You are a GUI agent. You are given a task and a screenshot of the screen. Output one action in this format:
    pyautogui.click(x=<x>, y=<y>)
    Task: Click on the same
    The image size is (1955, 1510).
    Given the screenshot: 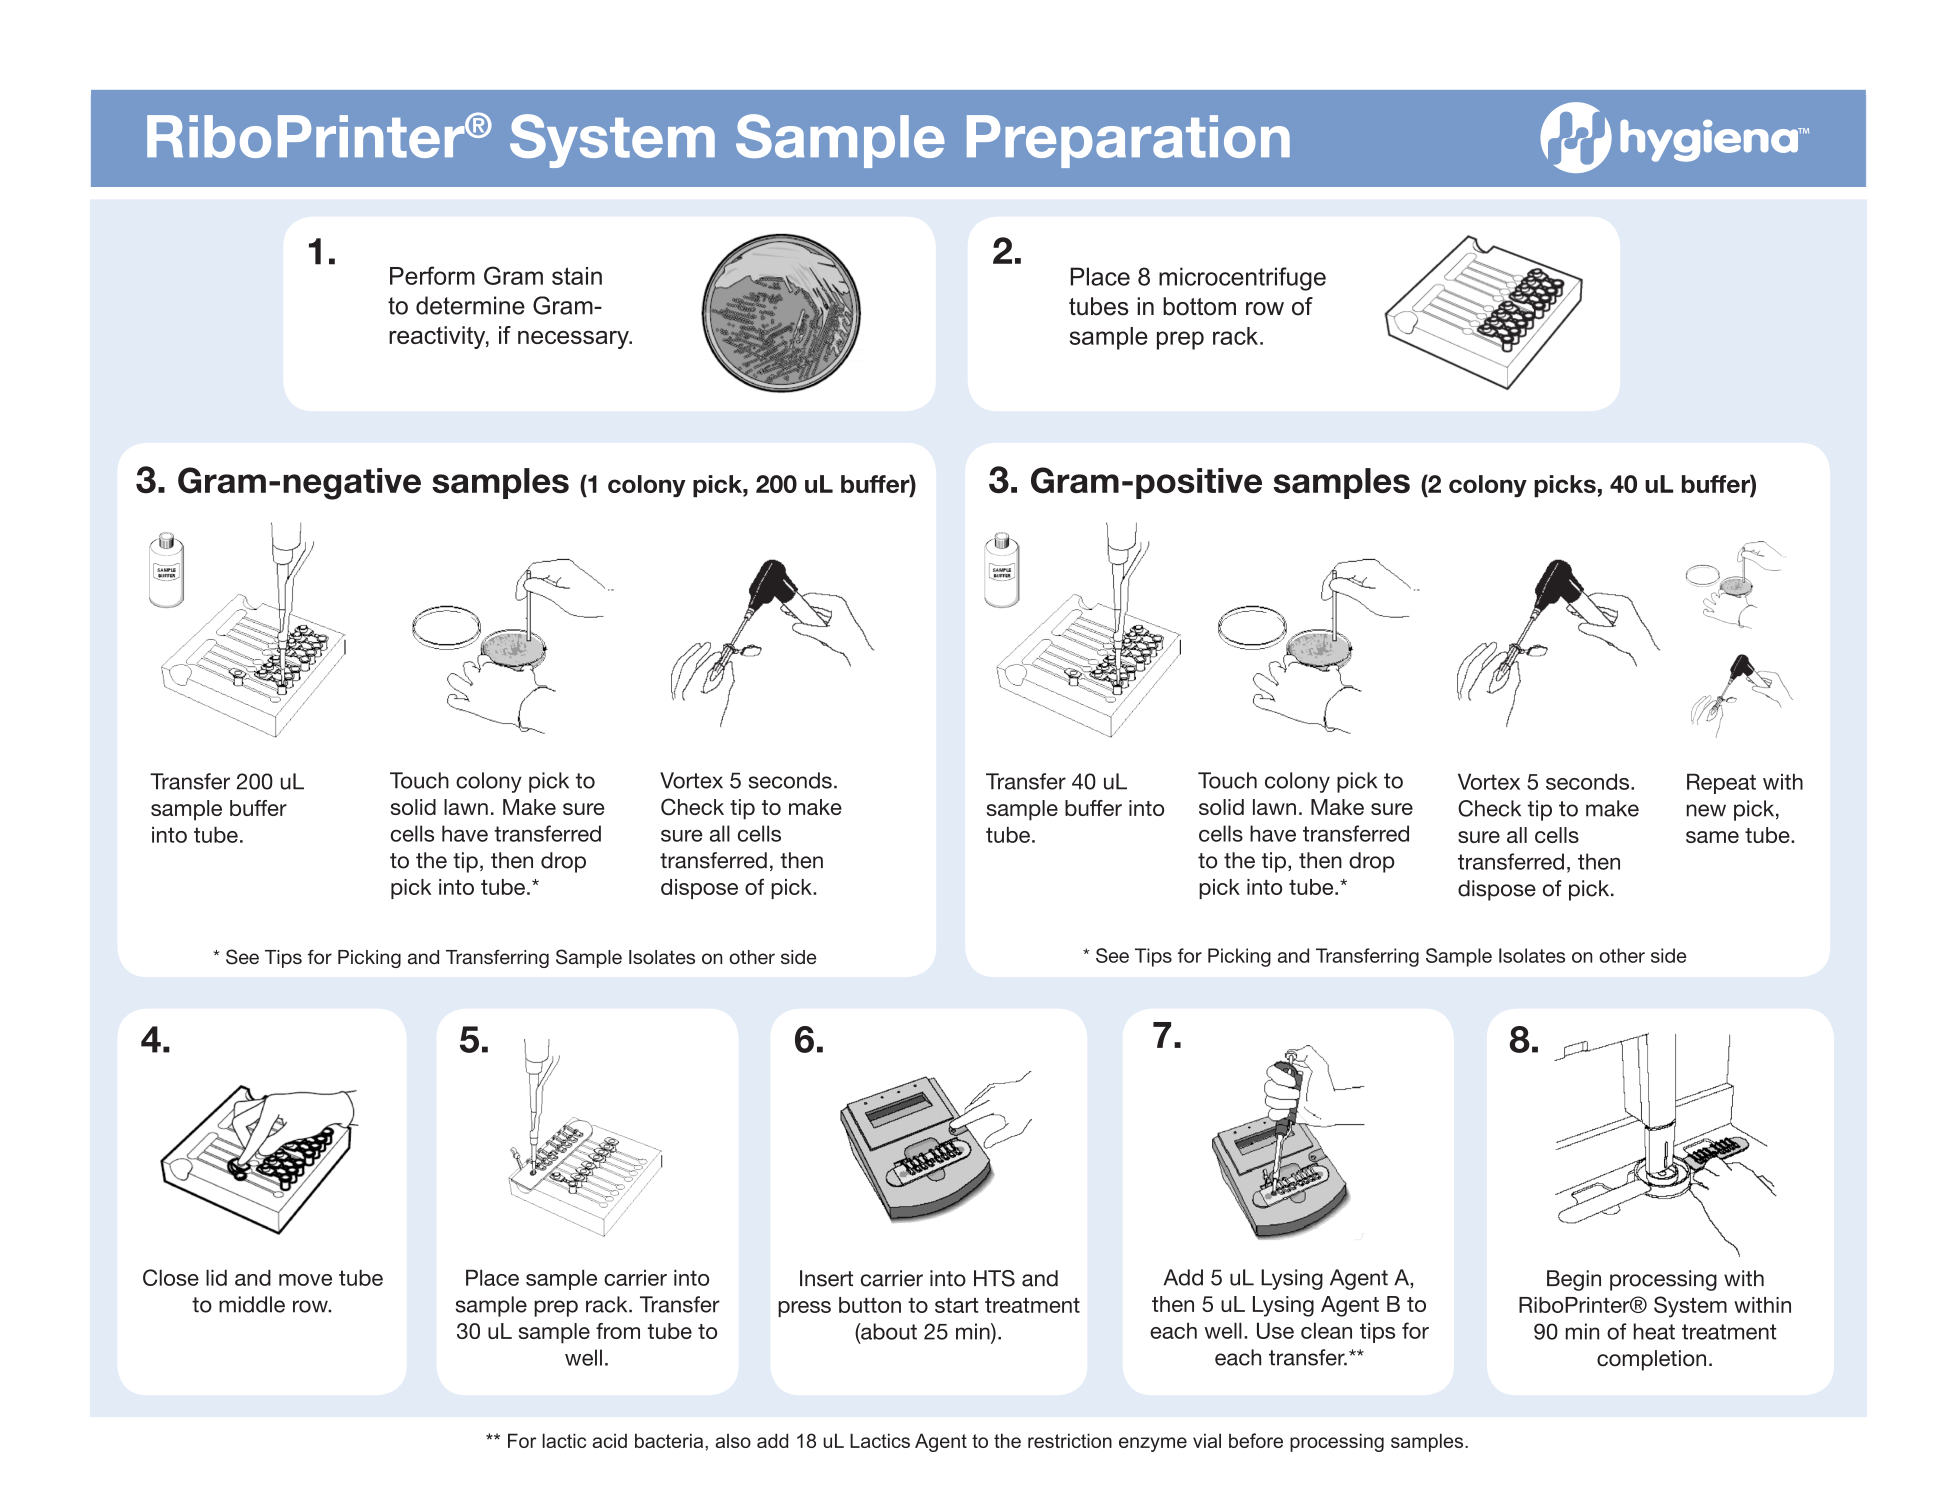 What is the action you would take?
    pyautogui.click(x=1712, y=837)
